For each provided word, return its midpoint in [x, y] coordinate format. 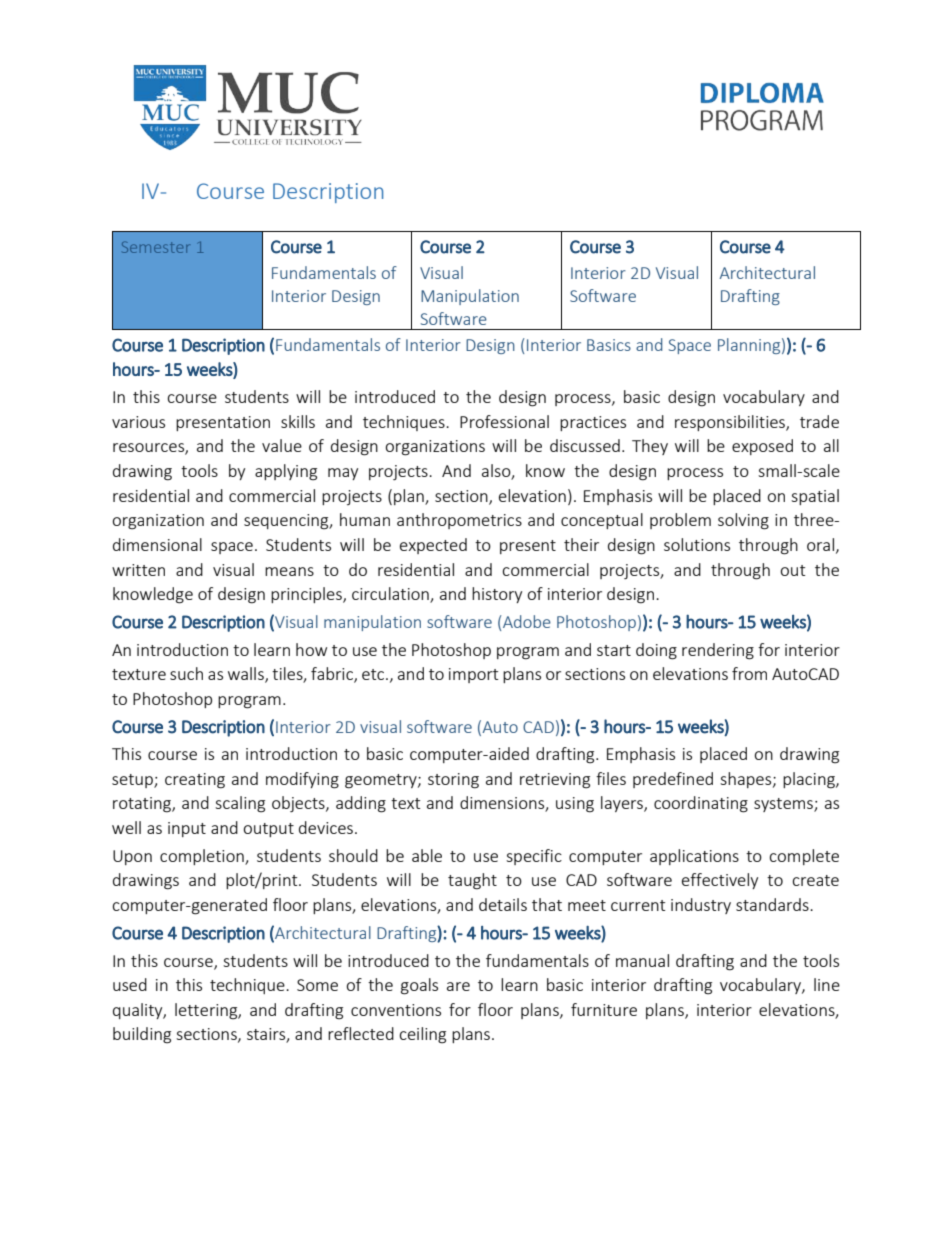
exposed [762, 447]
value [282, 445]
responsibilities [731, 423]
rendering [718, 651]
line [827, 984]
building [142, 1035]
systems [784, 805]
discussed [585, 445]
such [186, 673]
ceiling [422, 1035]
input [187, 829]
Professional [504, 421]
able [427, 855]
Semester [156, 247]
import [473, 675]
